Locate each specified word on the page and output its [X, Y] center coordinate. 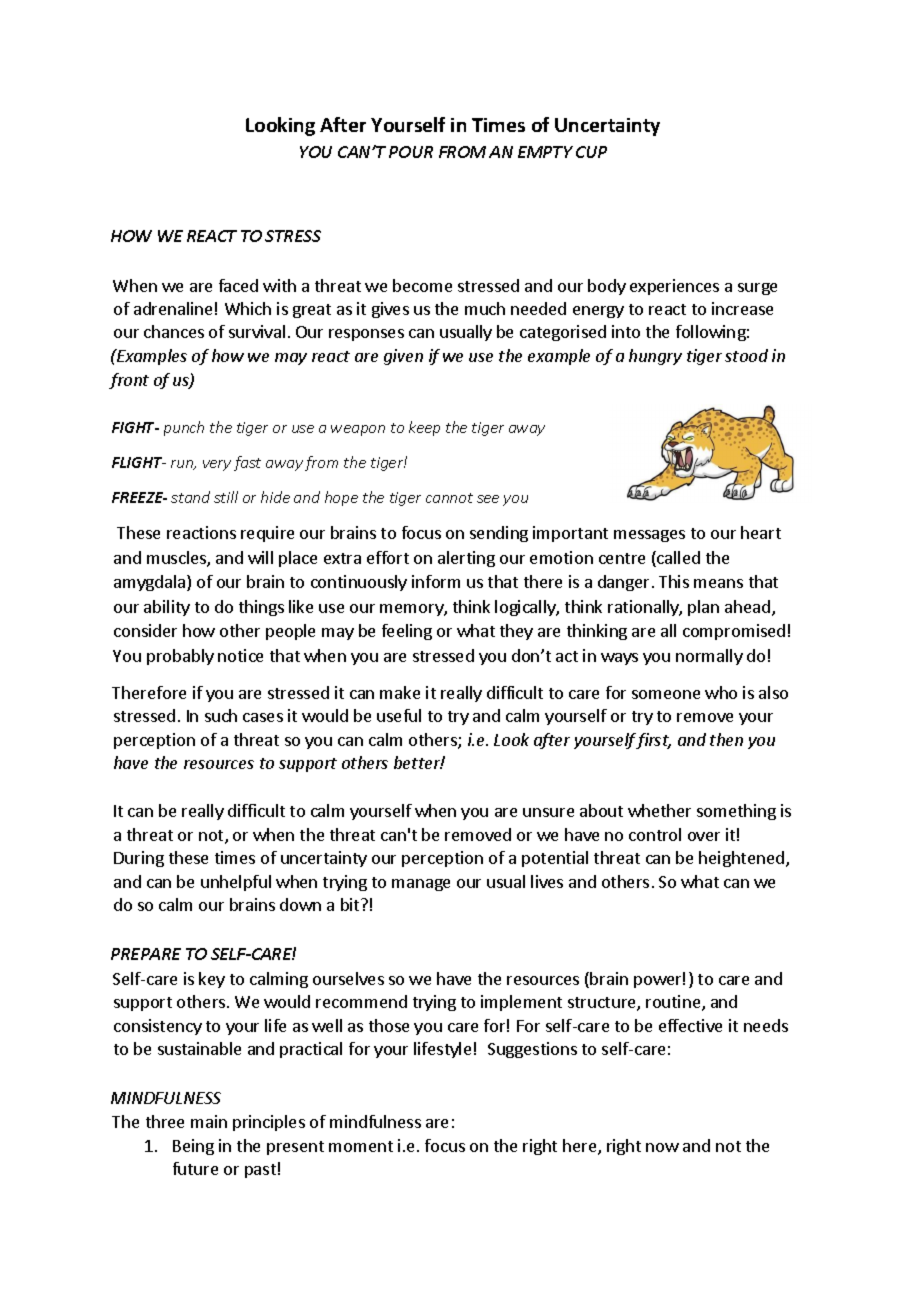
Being [193, 1147]
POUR [411, 152]
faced [238, 285]
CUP [591, 152]
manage [421, 885]
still [226, 497]
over [704, 836]
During [139, 859]
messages [649, 536]
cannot [449, 498]
